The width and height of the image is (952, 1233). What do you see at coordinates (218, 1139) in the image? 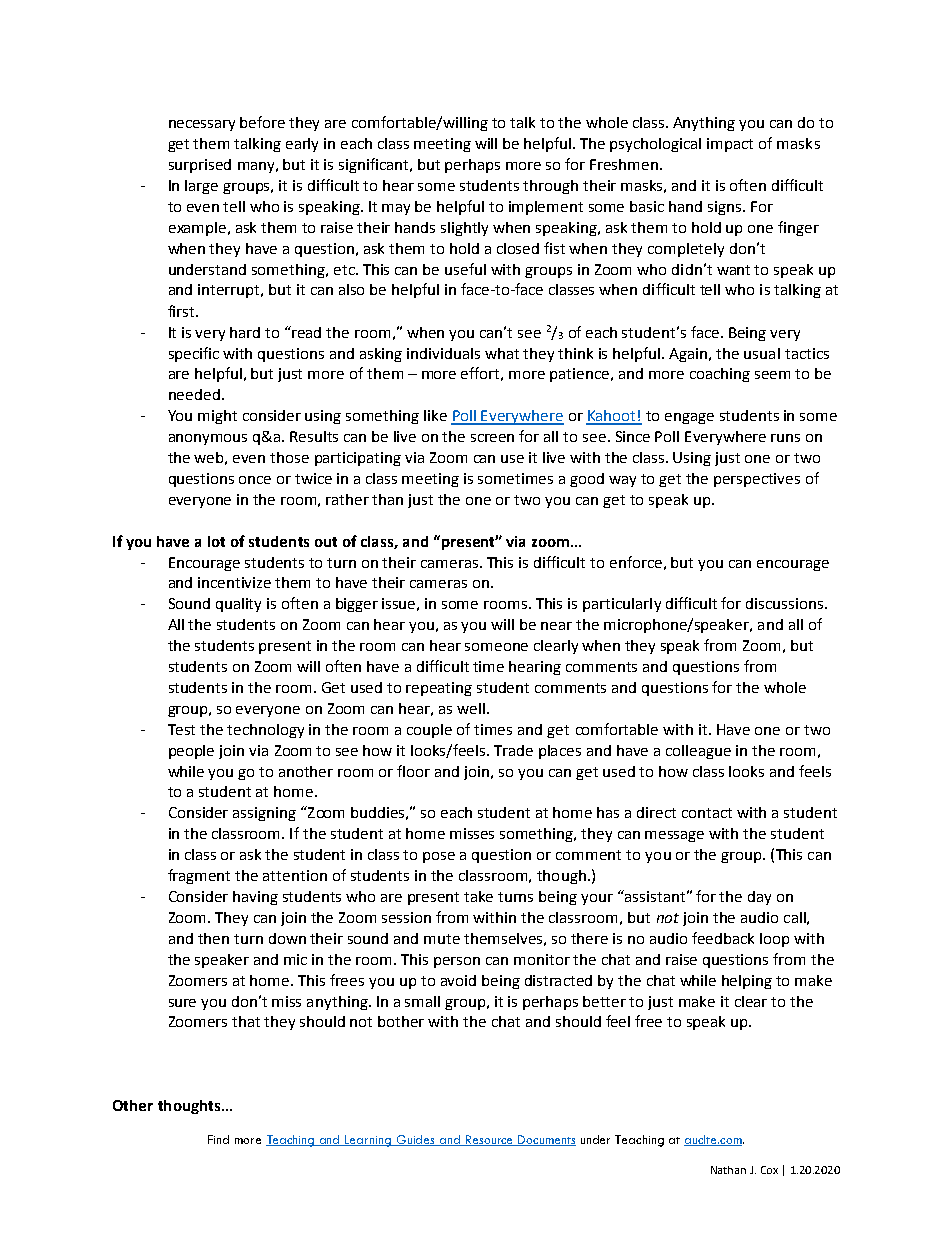
I see `Find` at bounding box center [218, 1139].
